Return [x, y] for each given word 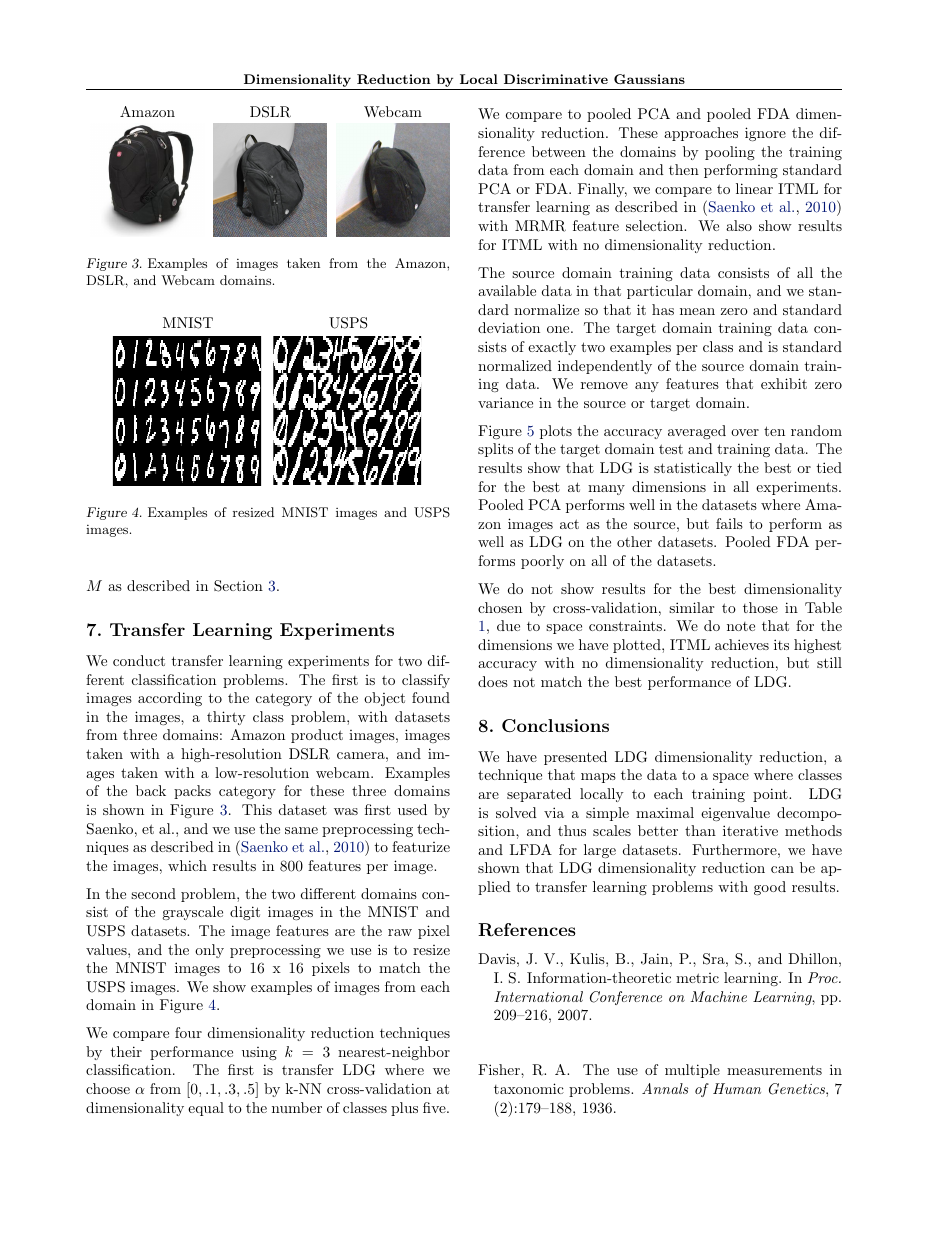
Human [737, 1088]
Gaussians [649, 79]
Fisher [500, 1069]
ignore [765, 134]
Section [238, 586]
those [760, 607]
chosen [500, 607]
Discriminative [556, 79]
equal [206, 1109]
